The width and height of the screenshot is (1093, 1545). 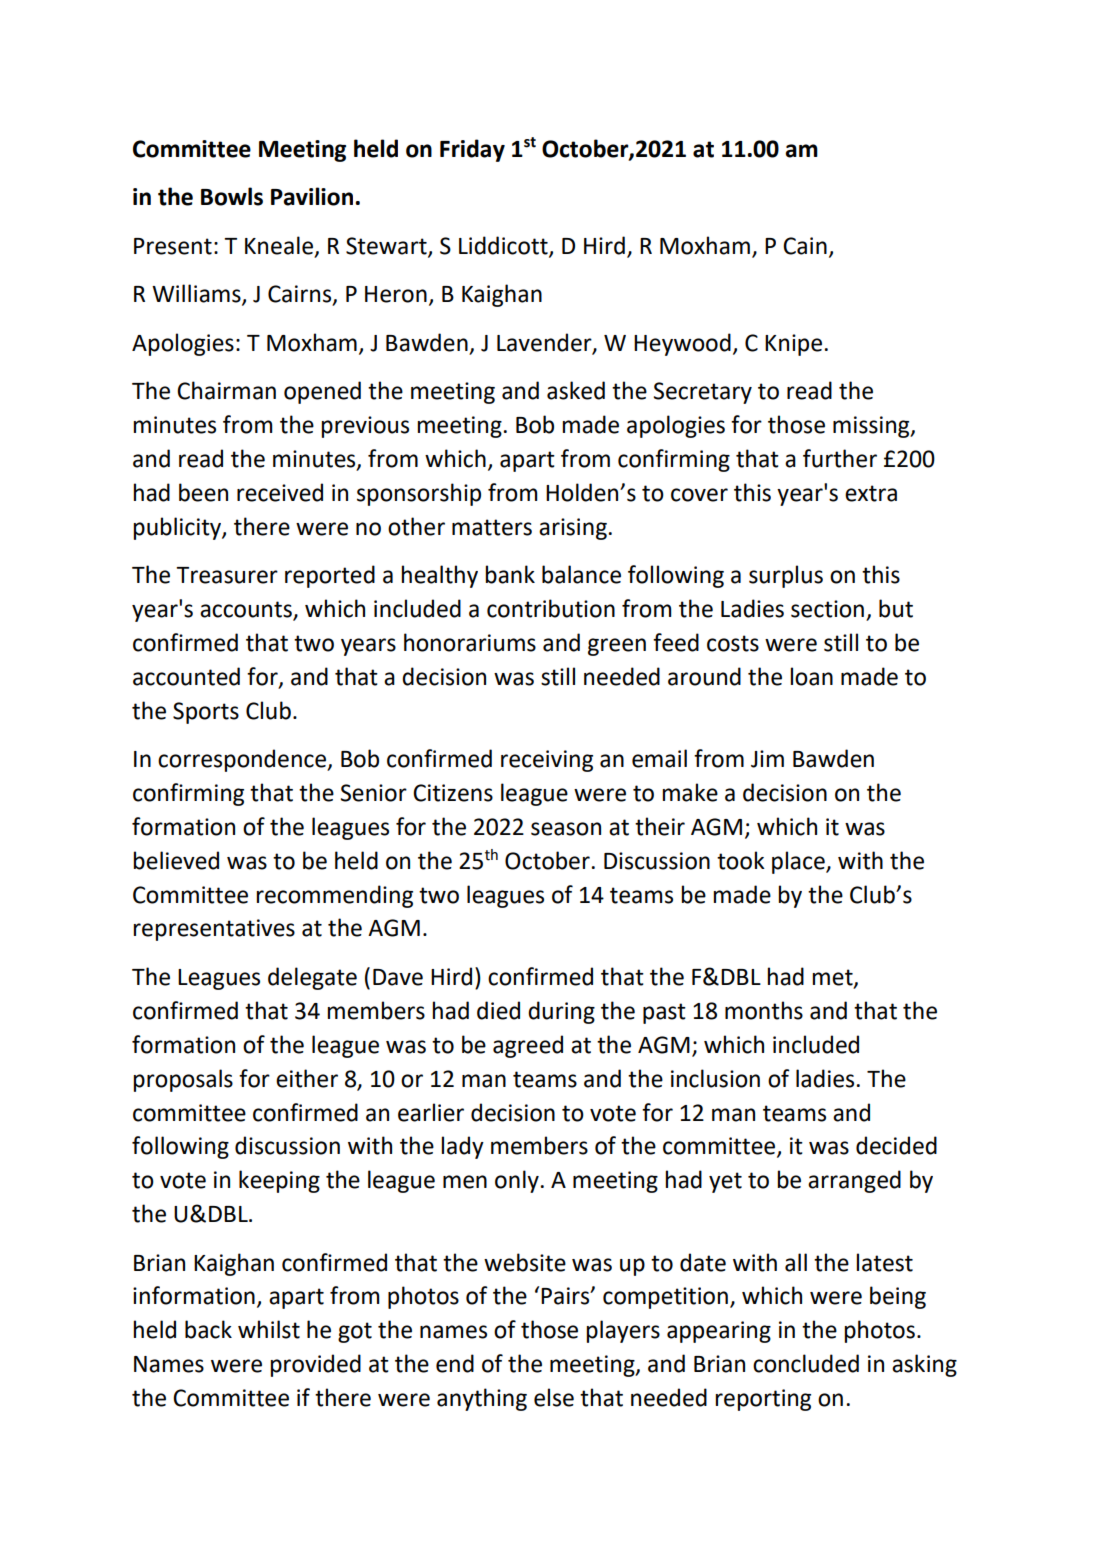 I want to click on receiving, so click(x=547, y=761).
